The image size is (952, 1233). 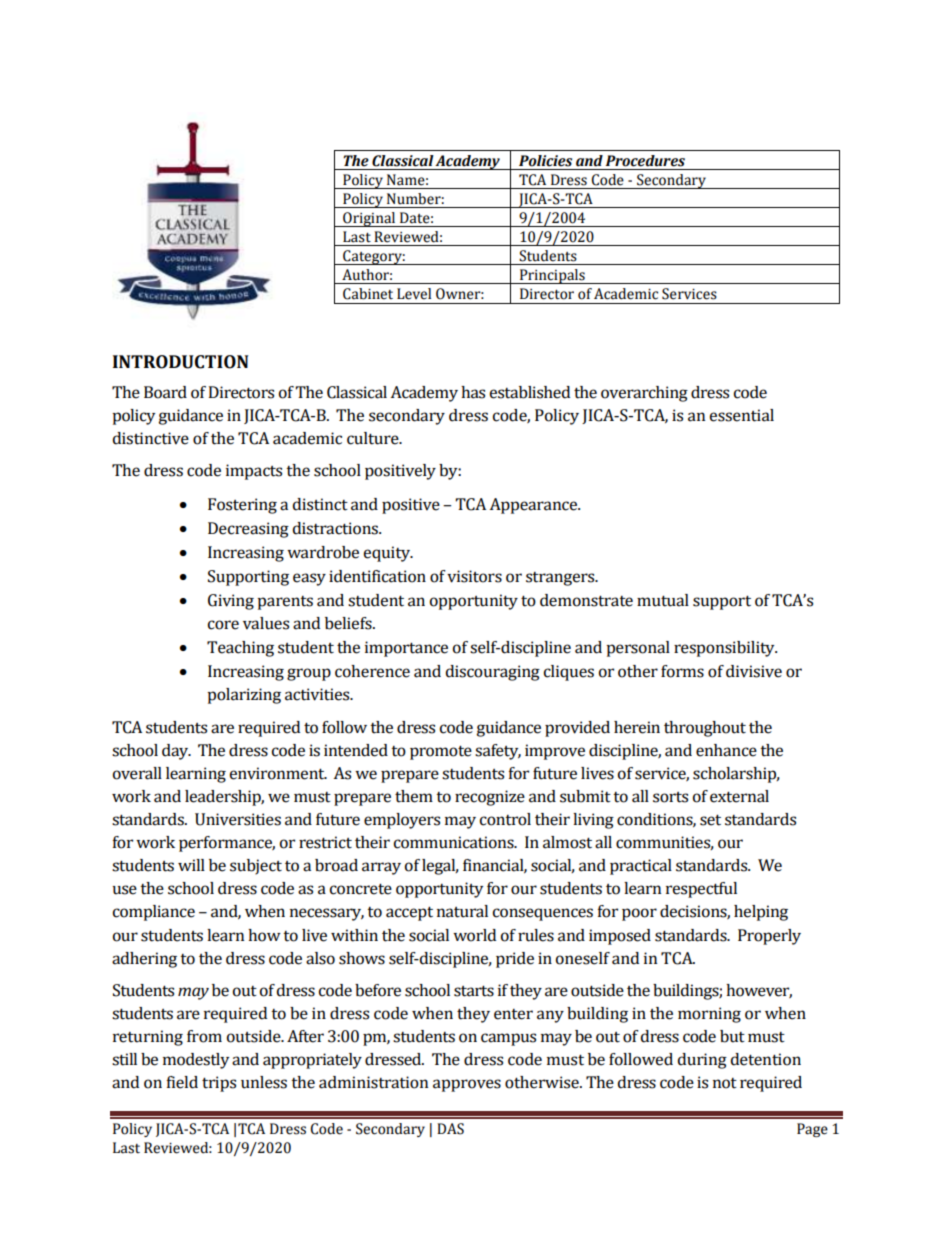 I want to click on Principals, so click(x=552, y=276).
